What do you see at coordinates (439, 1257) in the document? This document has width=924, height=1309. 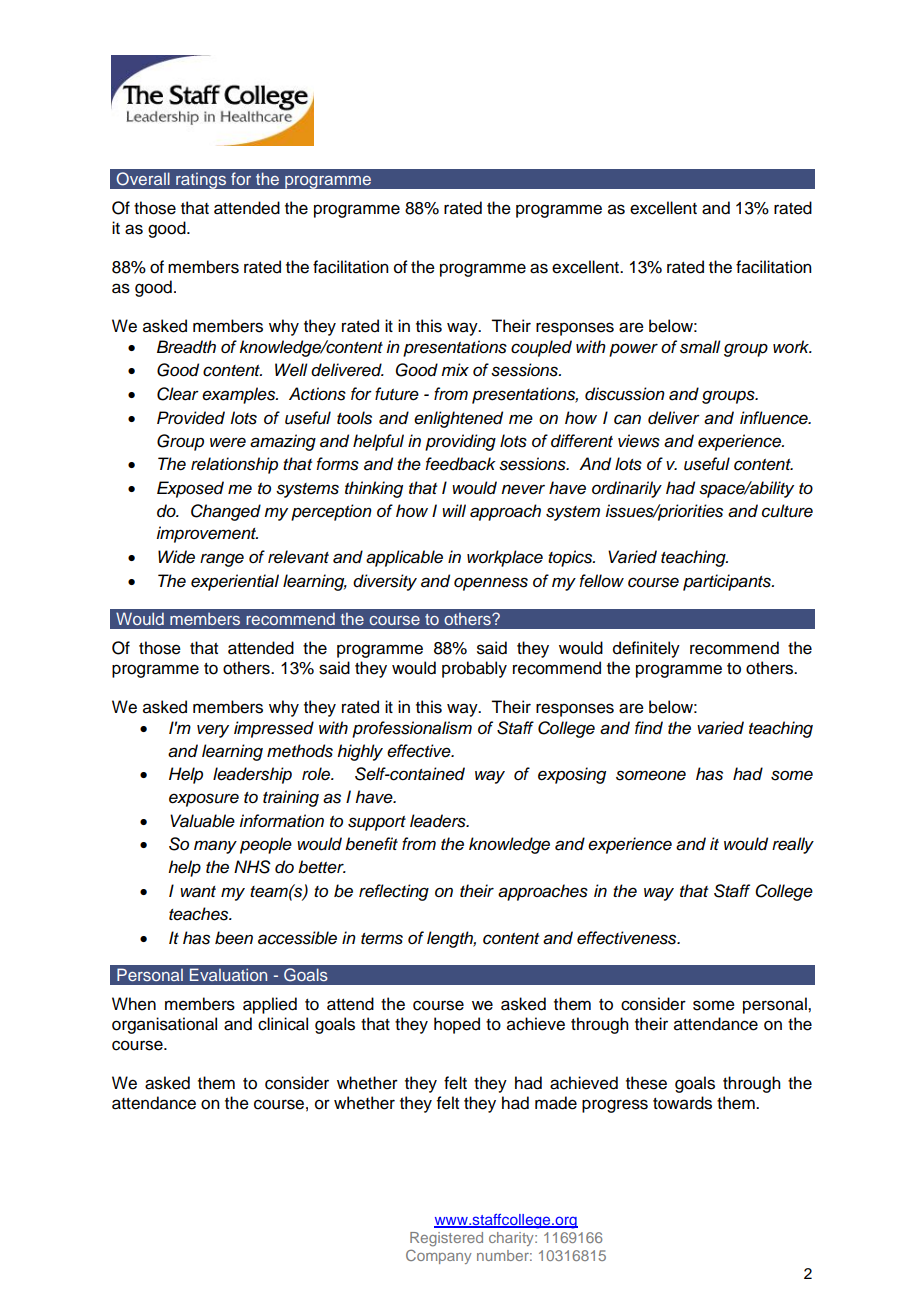 I see `Company` at bounding box center [439, 1257].
